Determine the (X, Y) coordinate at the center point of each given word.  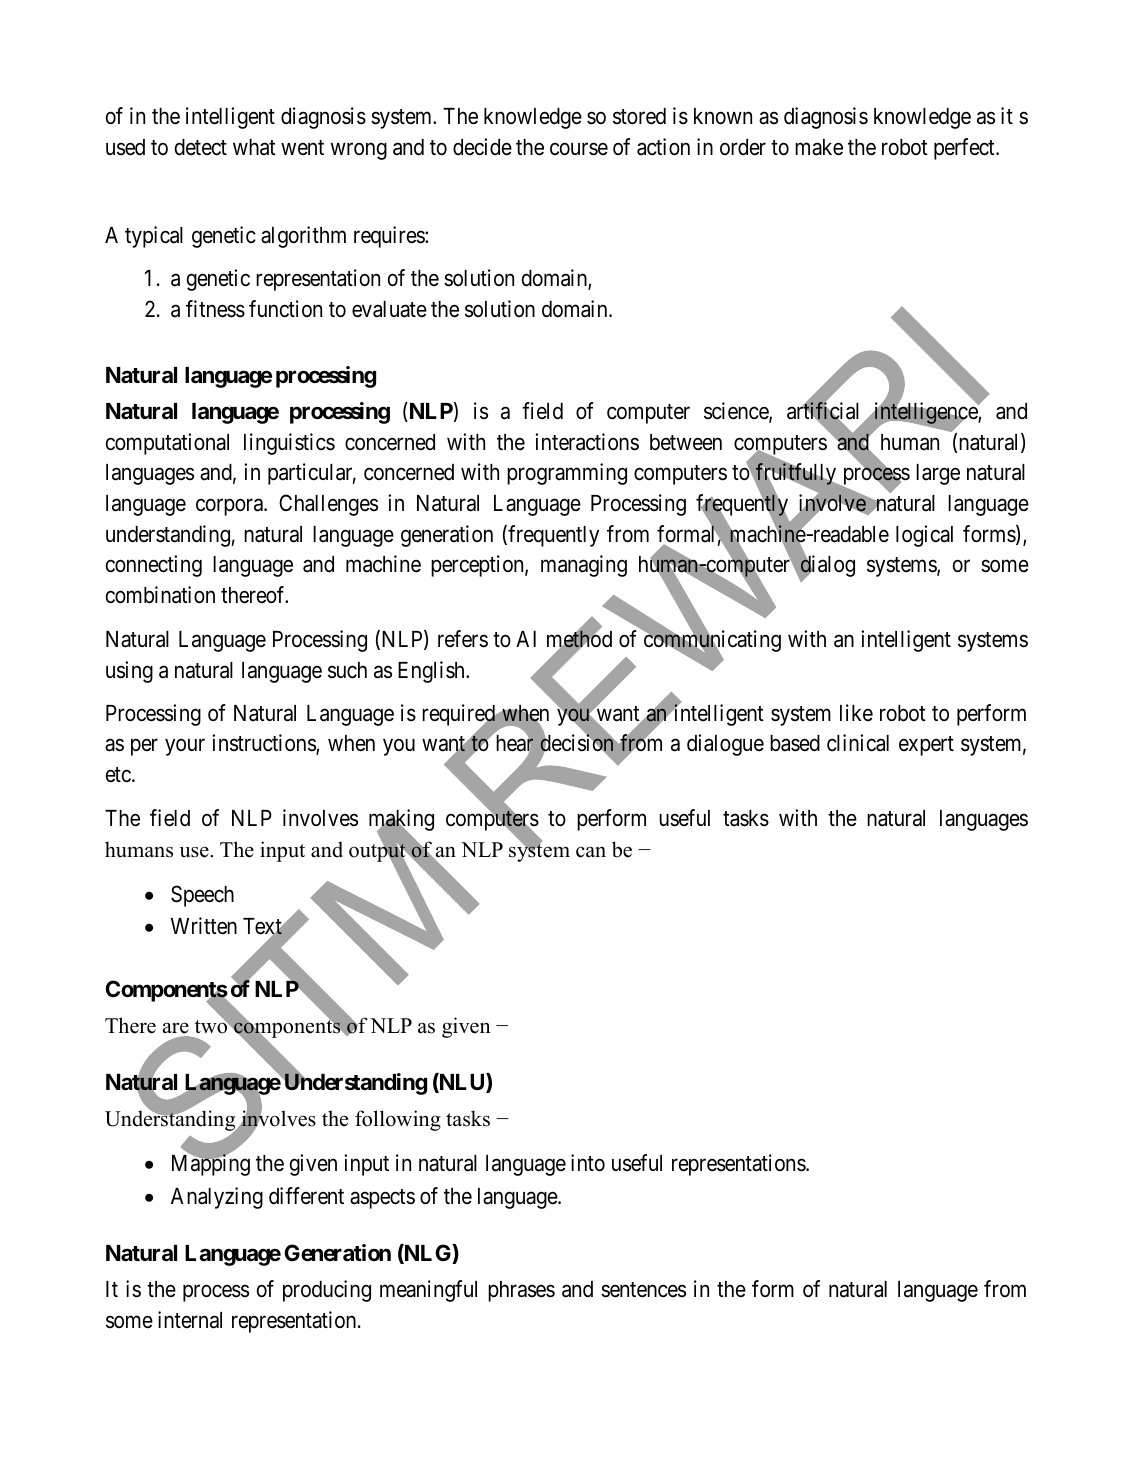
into (588, 1163)
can (591, 852)
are (176, 1028)
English (432, 672)
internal (190, 1320)
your (185, 747)
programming (567, 474)
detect (201, 147)
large (938, 474)
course (579, 149)
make (819, 147)
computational (167, 444)
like (856, 713)
